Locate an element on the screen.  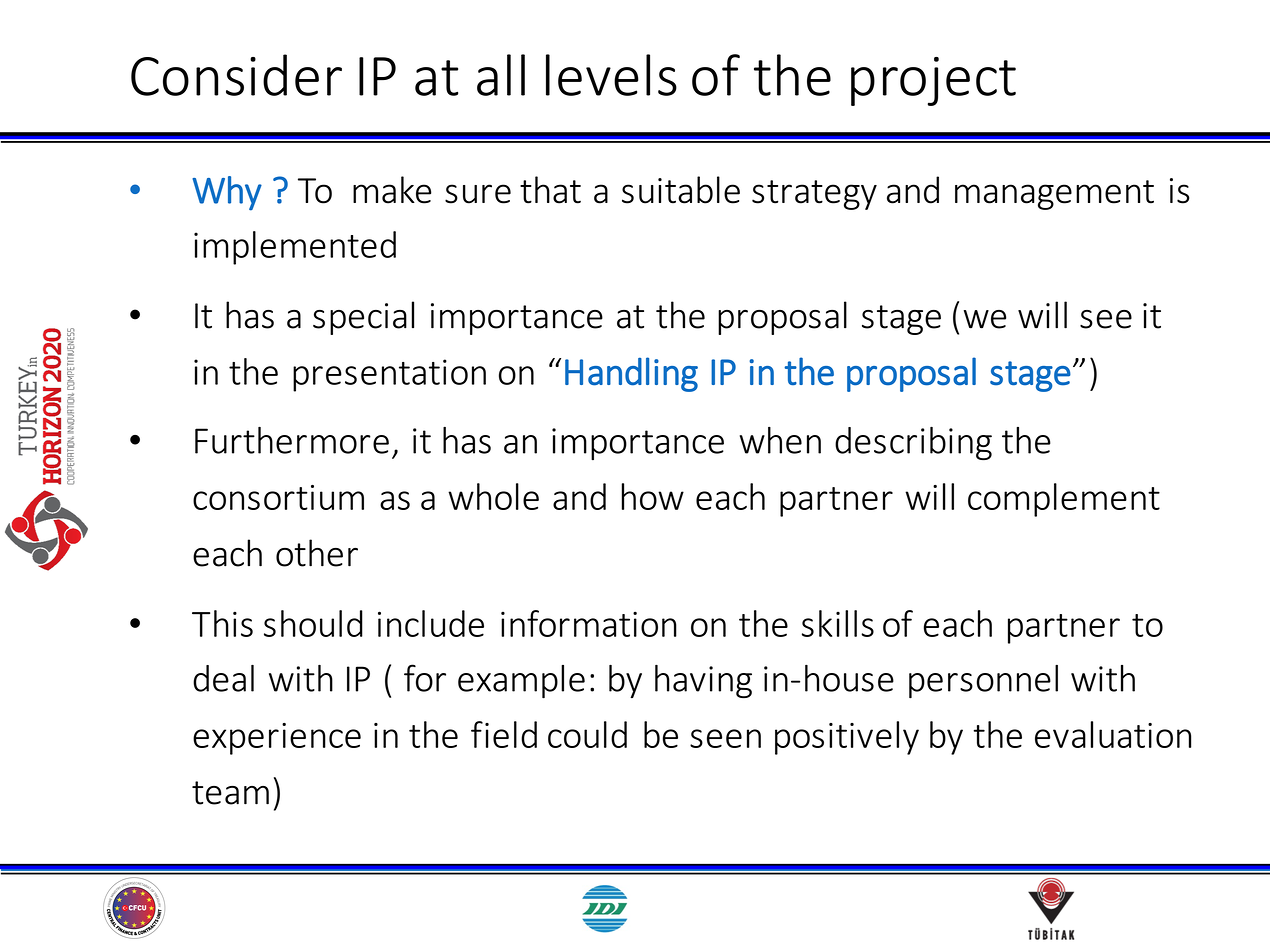
skills is located at coordinates (838, 623).
